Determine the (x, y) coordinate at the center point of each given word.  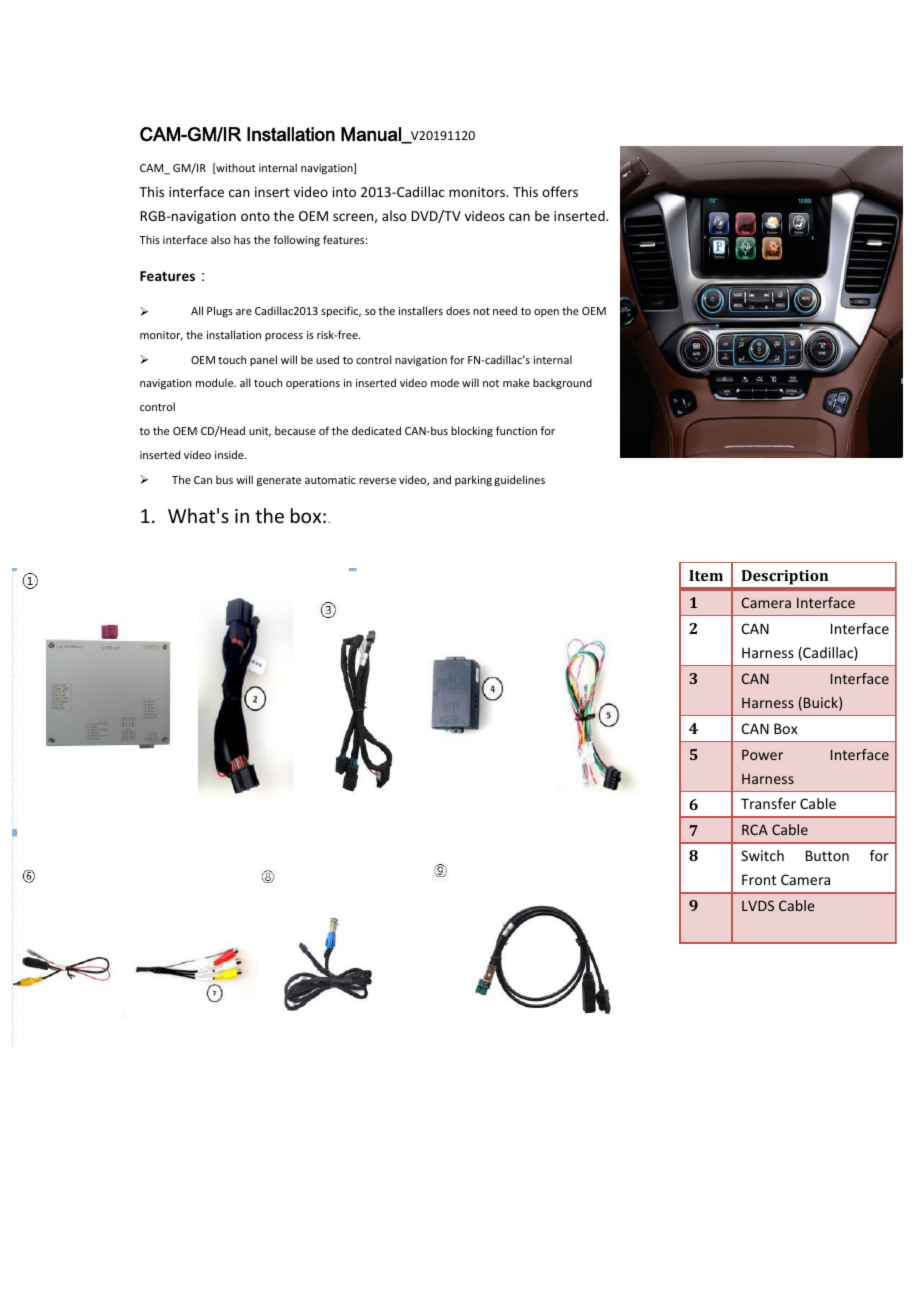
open (546, 313)
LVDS (758, 905)
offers (560, 191)
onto (255, 216)
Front (759, 879)
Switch (762, 855)
